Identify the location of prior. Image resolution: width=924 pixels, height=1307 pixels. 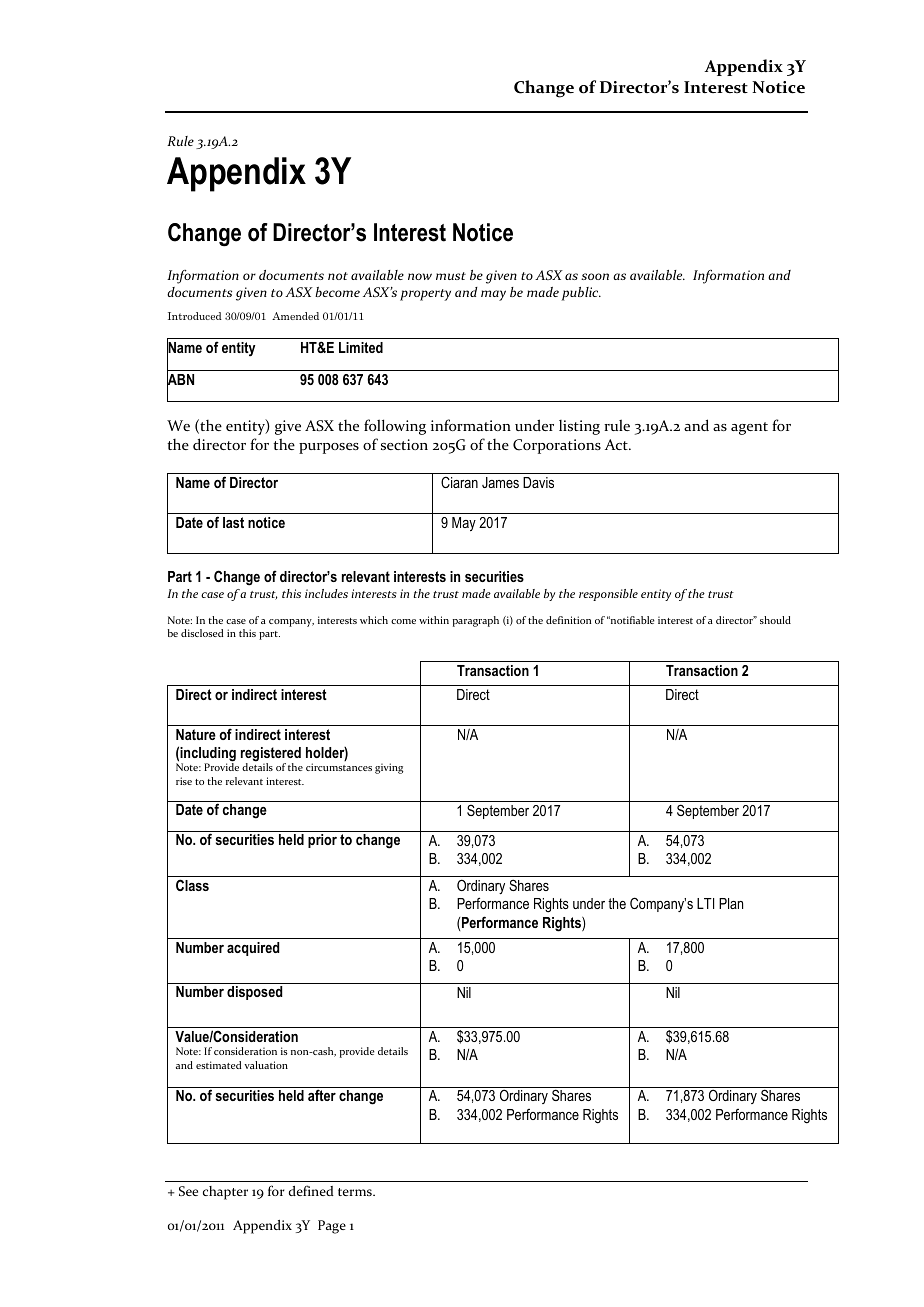
(322, 841).
